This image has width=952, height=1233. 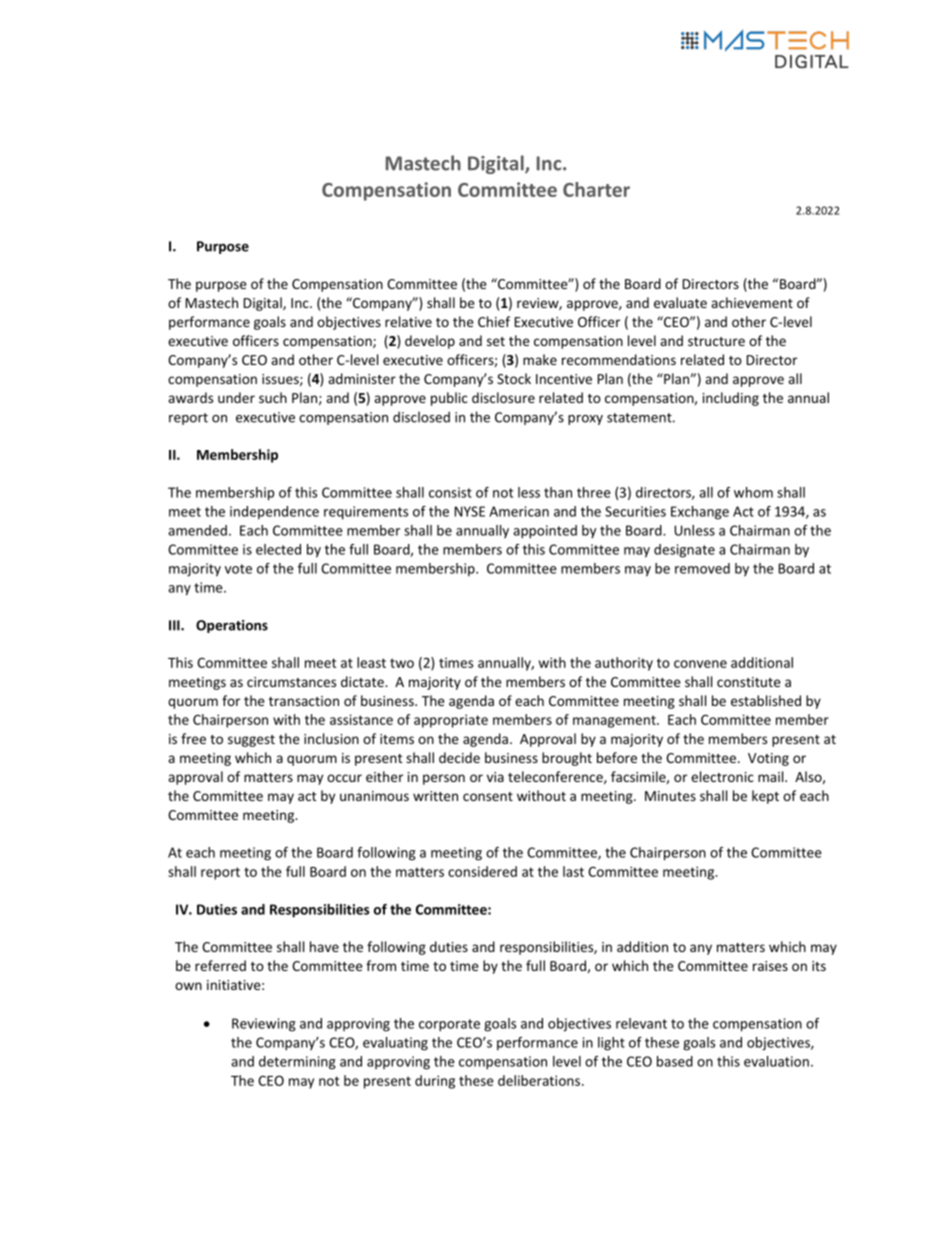 I want to click on occur, so click(x=344, y=778).
